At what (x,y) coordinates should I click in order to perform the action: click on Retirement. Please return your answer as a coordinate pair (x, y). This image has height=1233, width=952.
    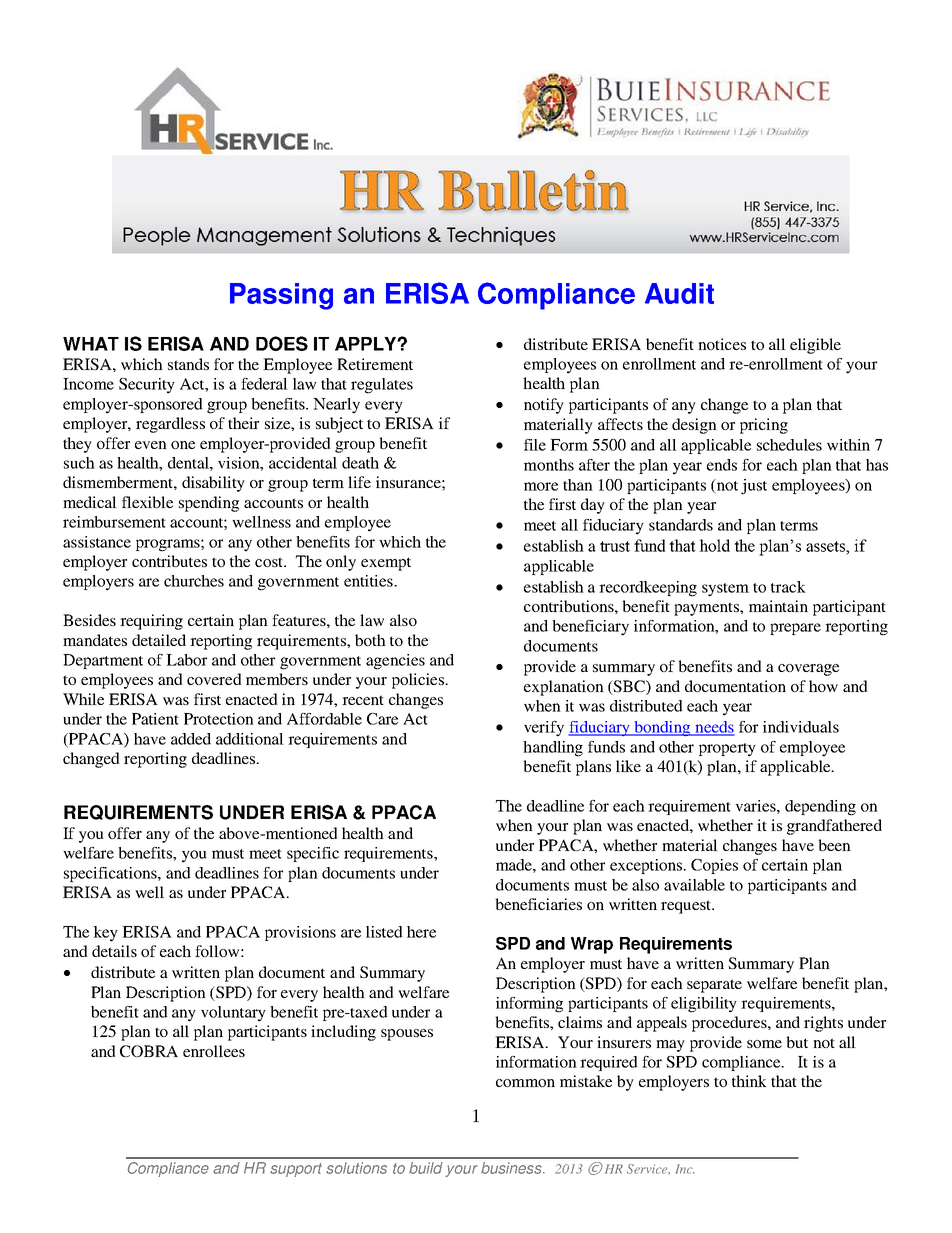
    Looking at the image, I should click on (375, 364).
